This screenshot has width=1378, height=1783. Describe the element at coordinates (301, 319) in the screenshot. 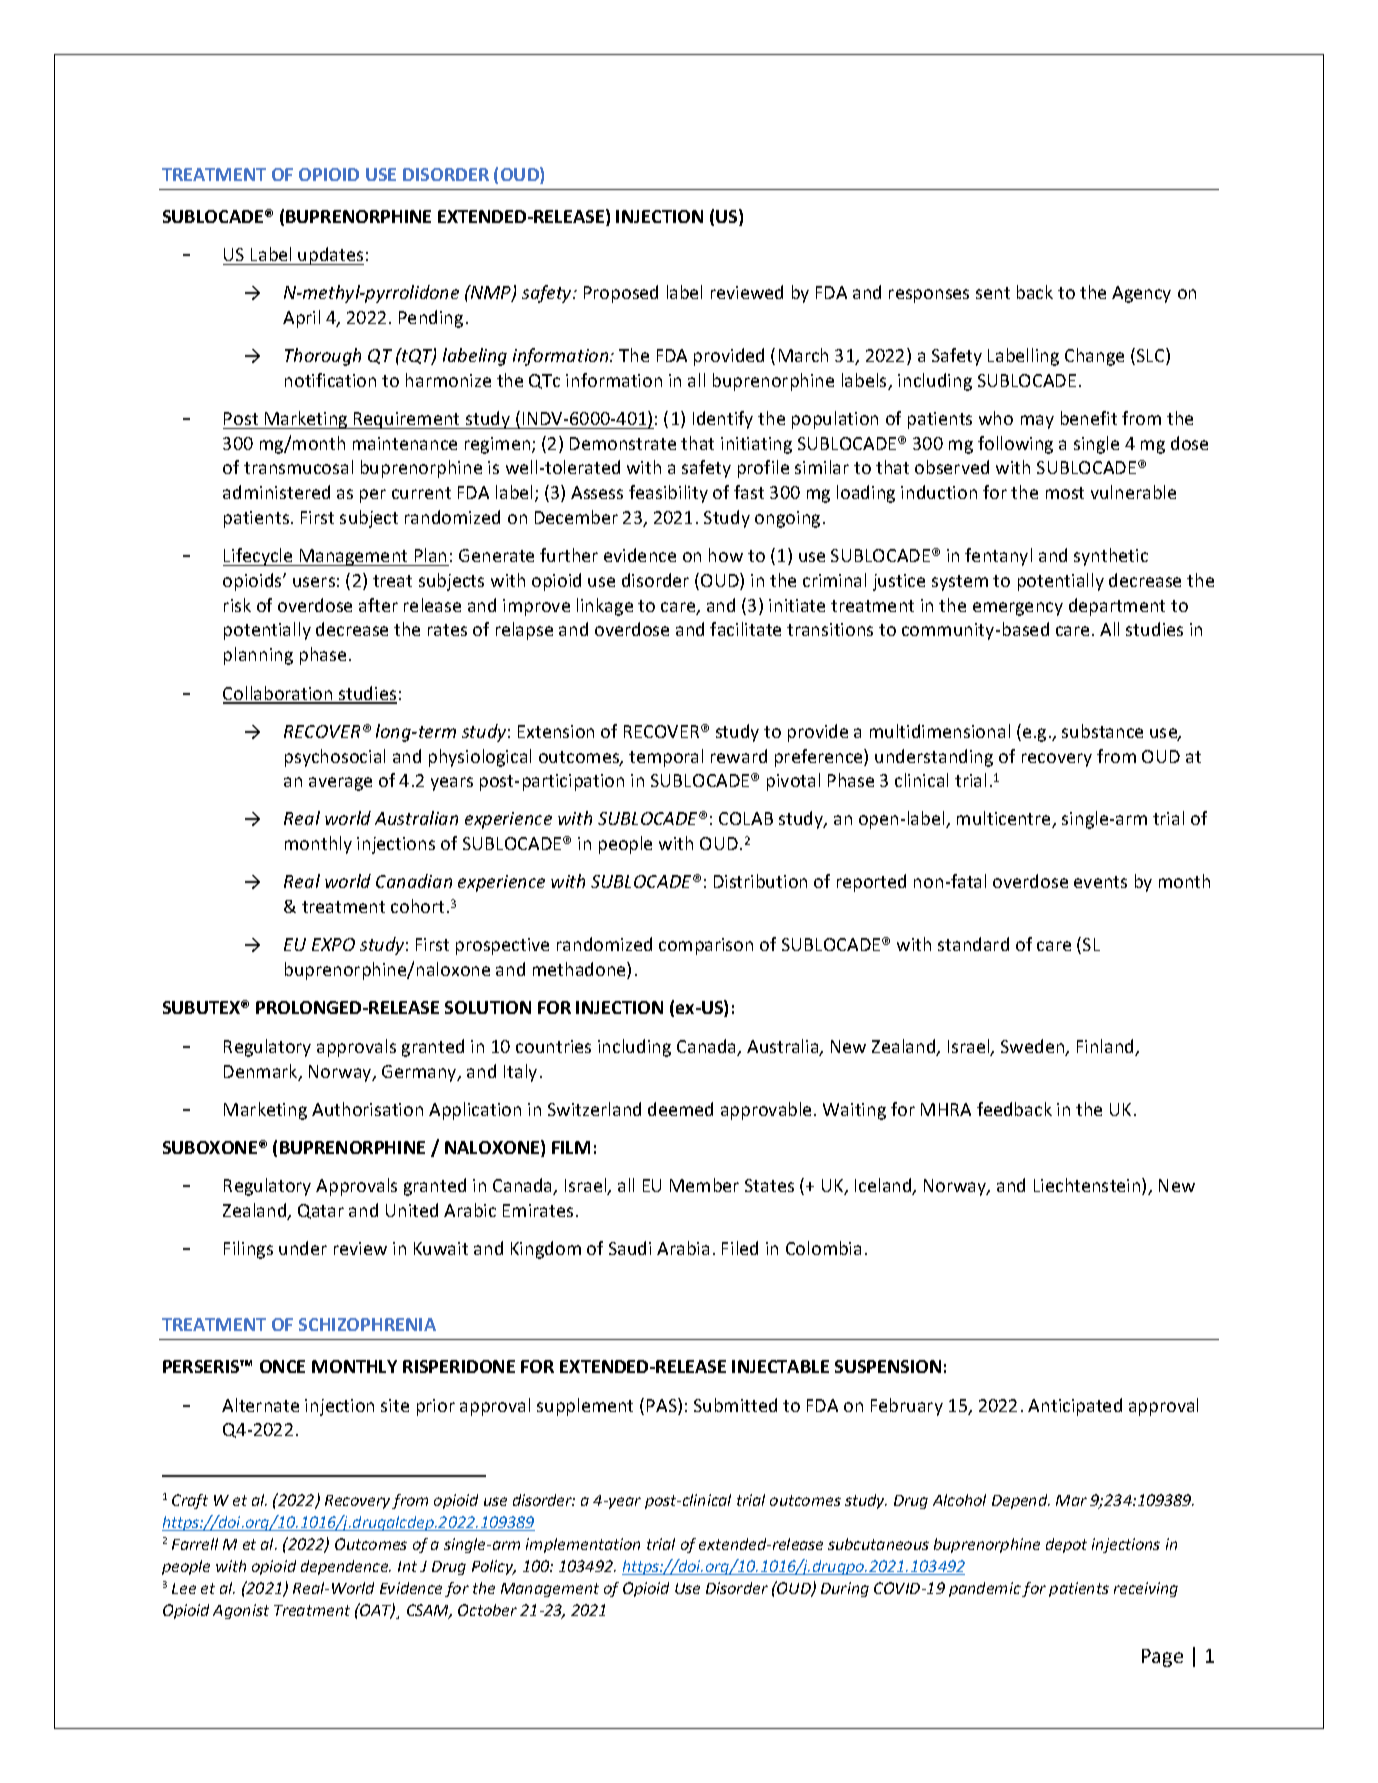

I see `April` at that location.
